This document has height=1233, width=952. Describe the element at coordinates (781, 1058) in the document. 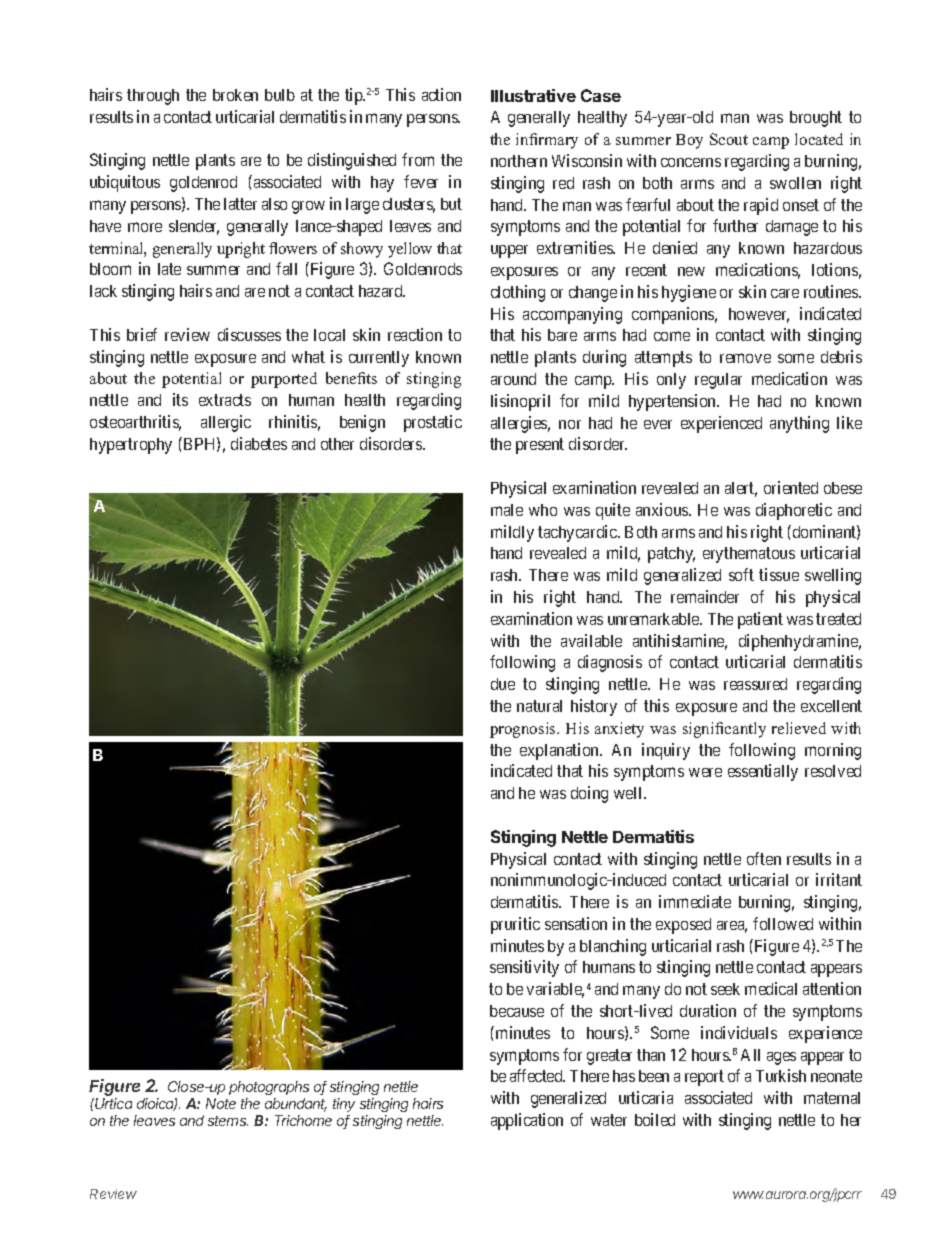

I see `ages` at that location.
